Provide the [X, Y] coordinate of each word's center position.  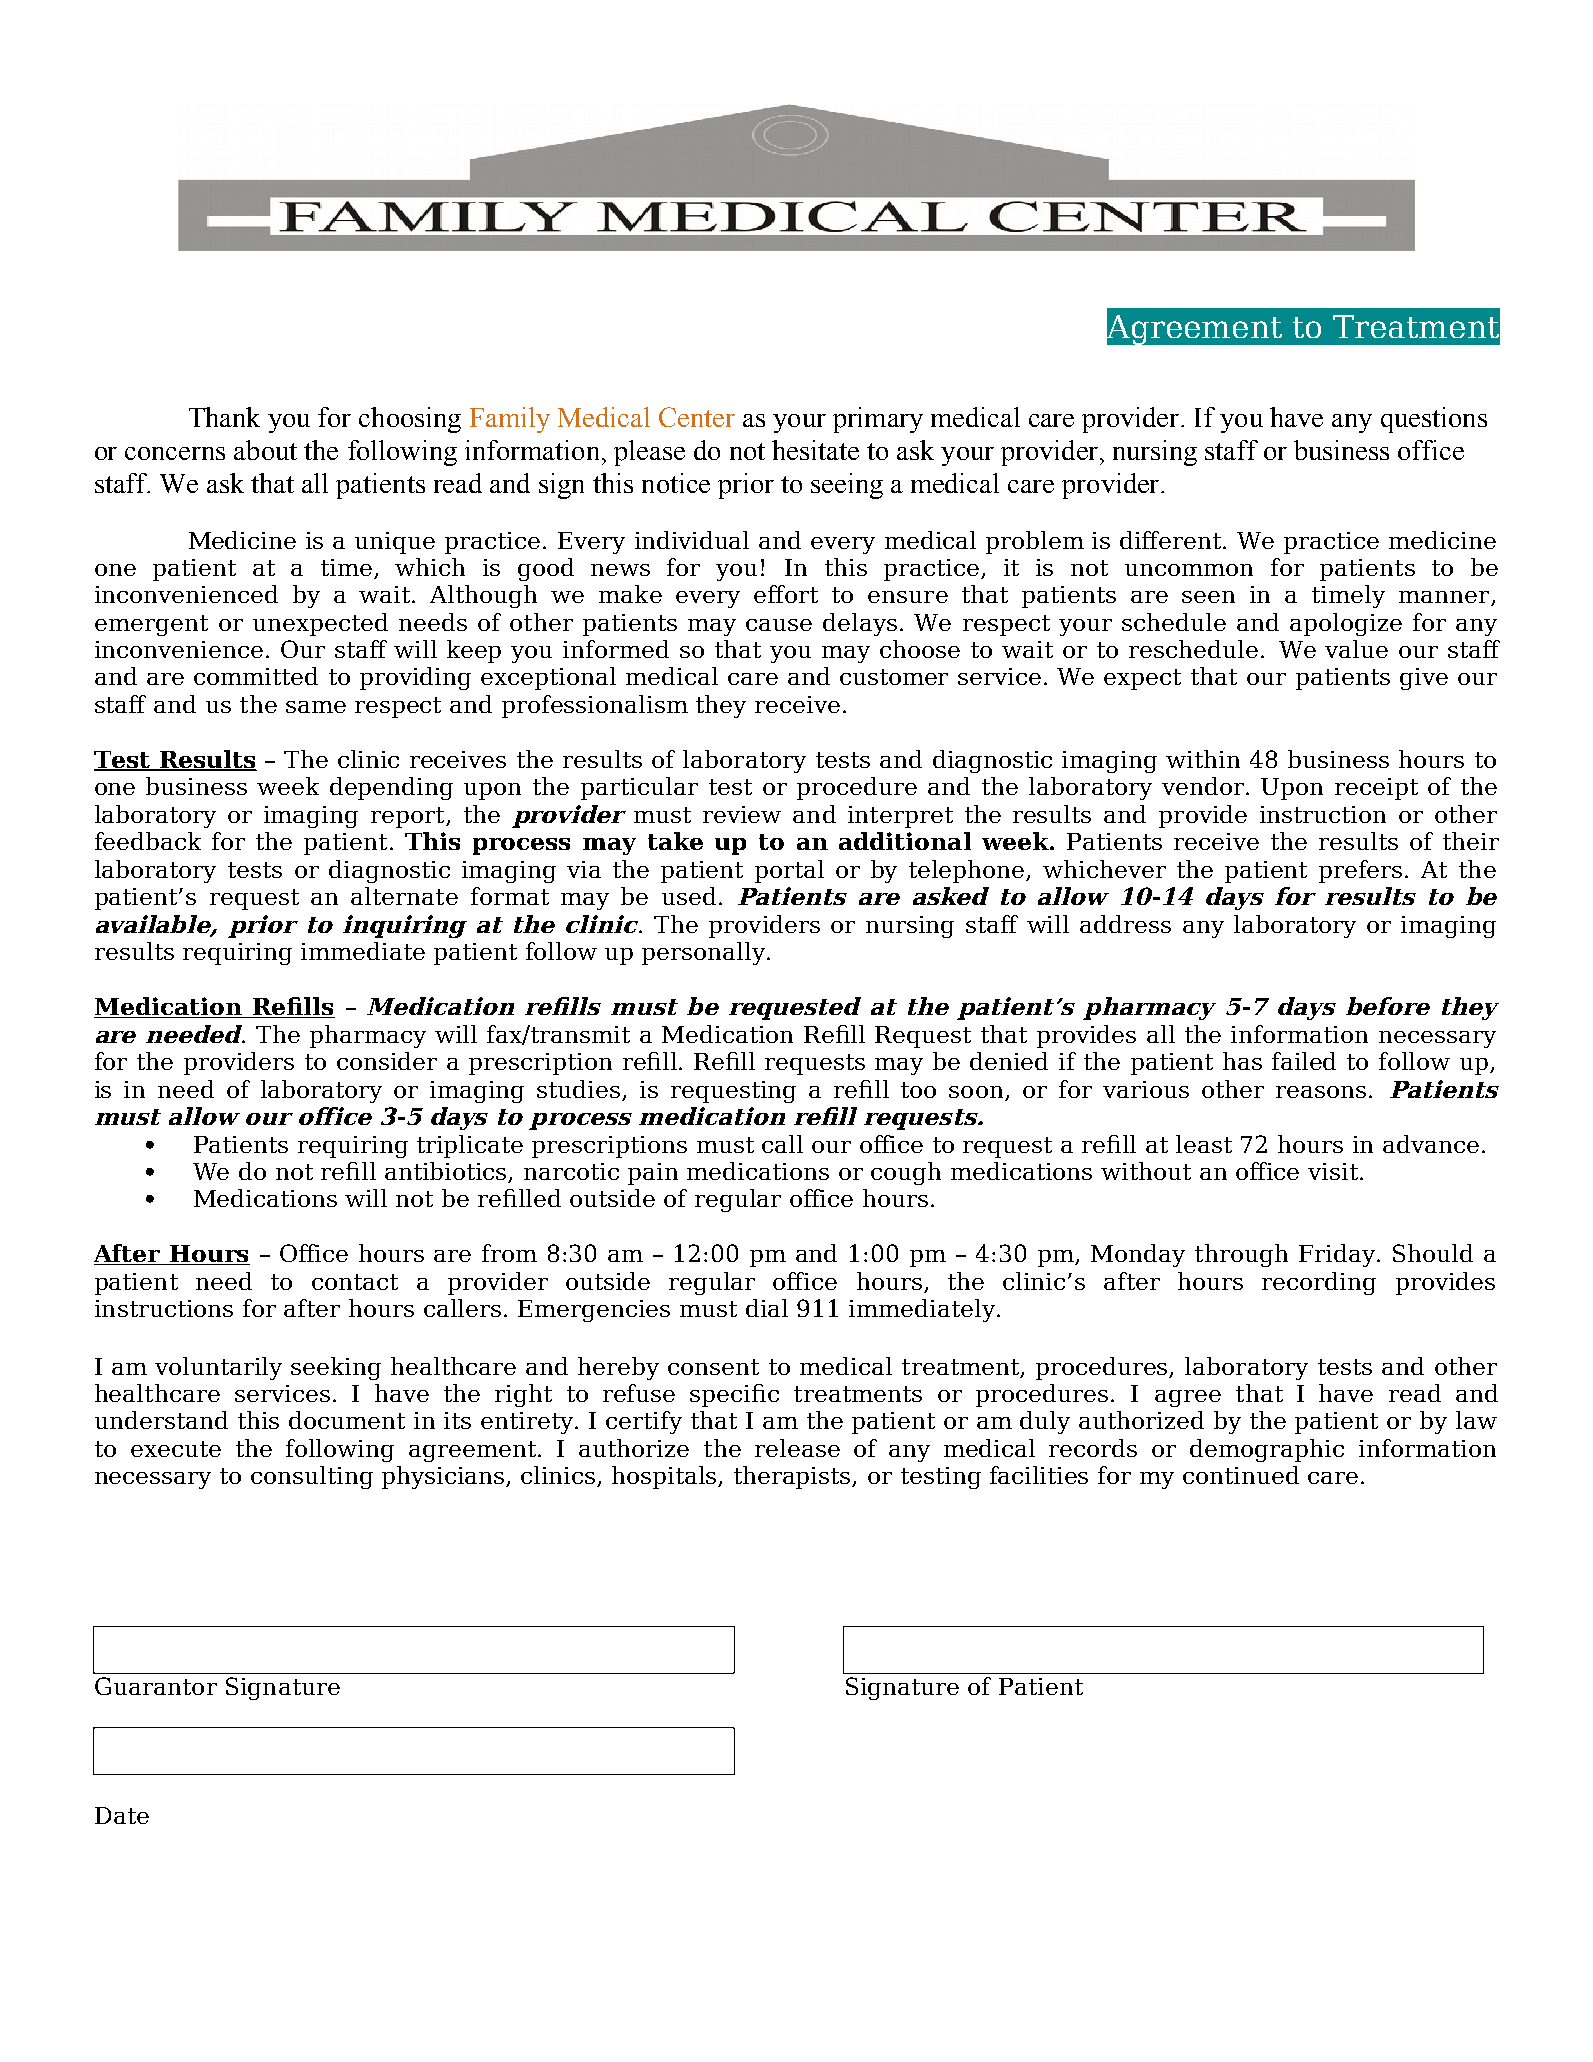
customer [894, 677]
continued [1241, 1475]
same [316, 707]
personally [705, 953]
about [265, 450]
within [1203, 759]
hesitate [815, 450]
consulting [312, 1477]
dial [767, 1308]
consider [387, 1061]
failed [1304, 1061]
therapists [794, 1477]
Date [122, 1815]
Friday [1337, 1255]
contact [355, 1282]
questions [1434, 420]
